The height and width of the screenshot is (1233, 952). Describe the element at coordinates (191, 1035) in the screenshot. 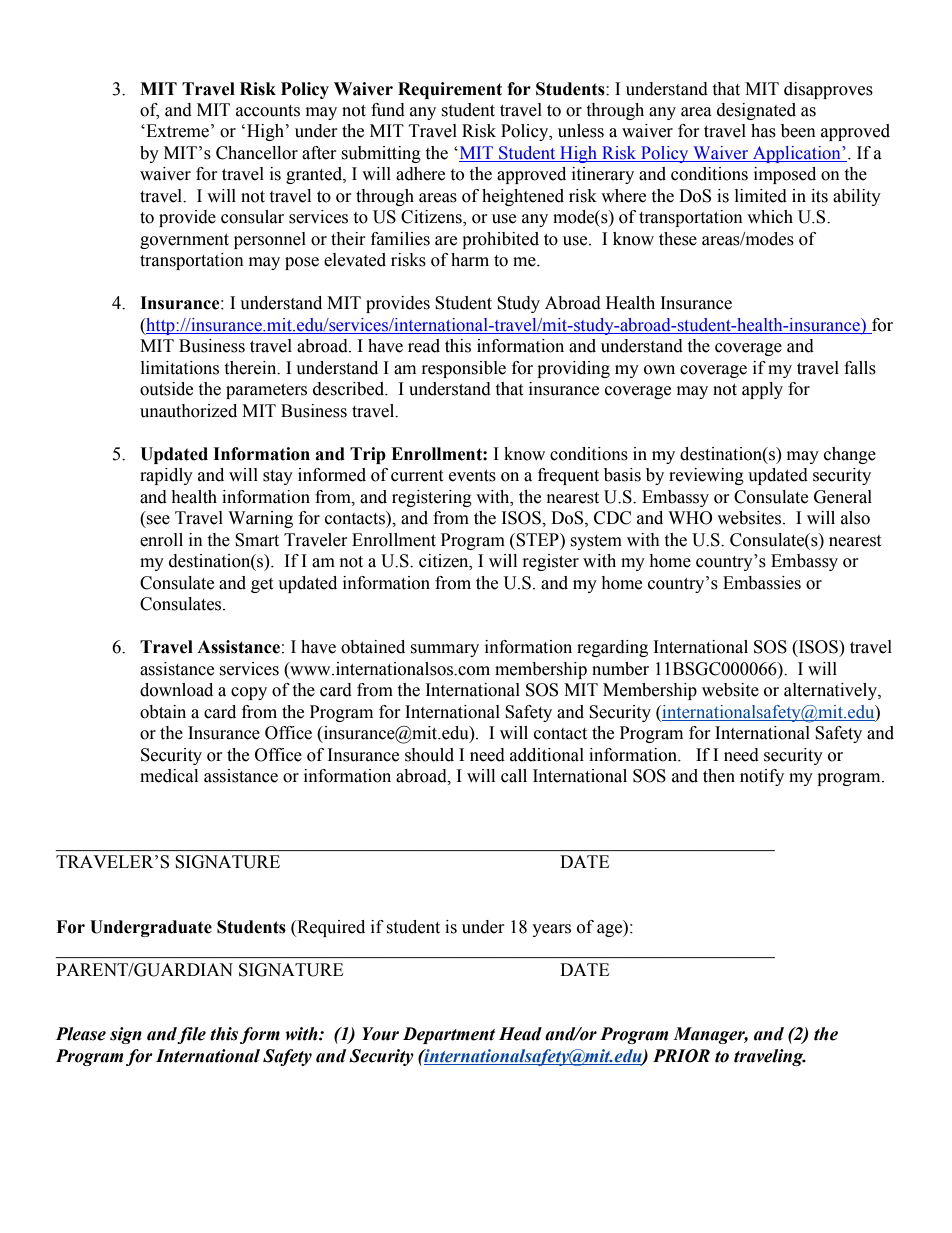

I see `file` at that location.
